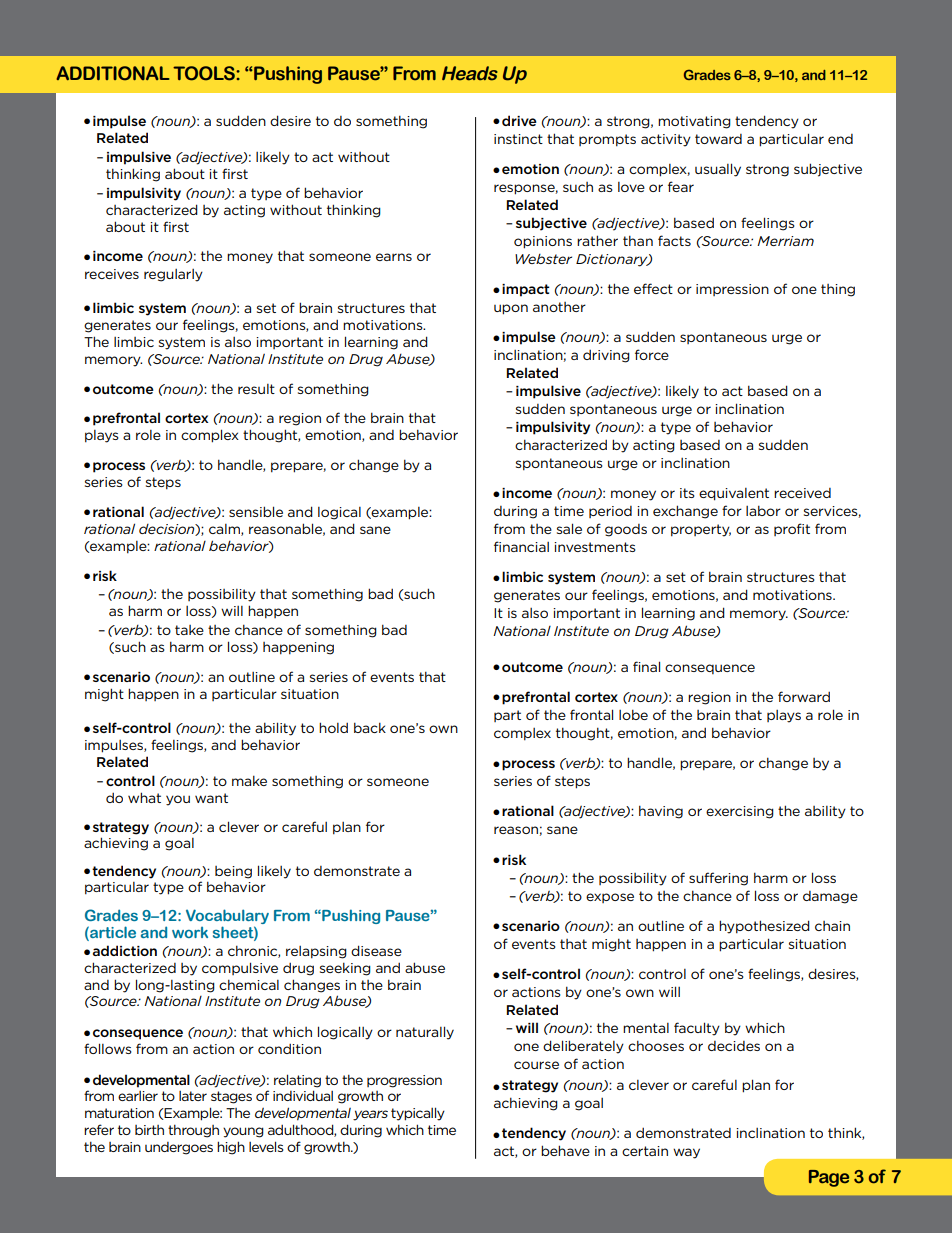 This image has width=952, height=1233. I want to click on regularly, so click(173, 275).
